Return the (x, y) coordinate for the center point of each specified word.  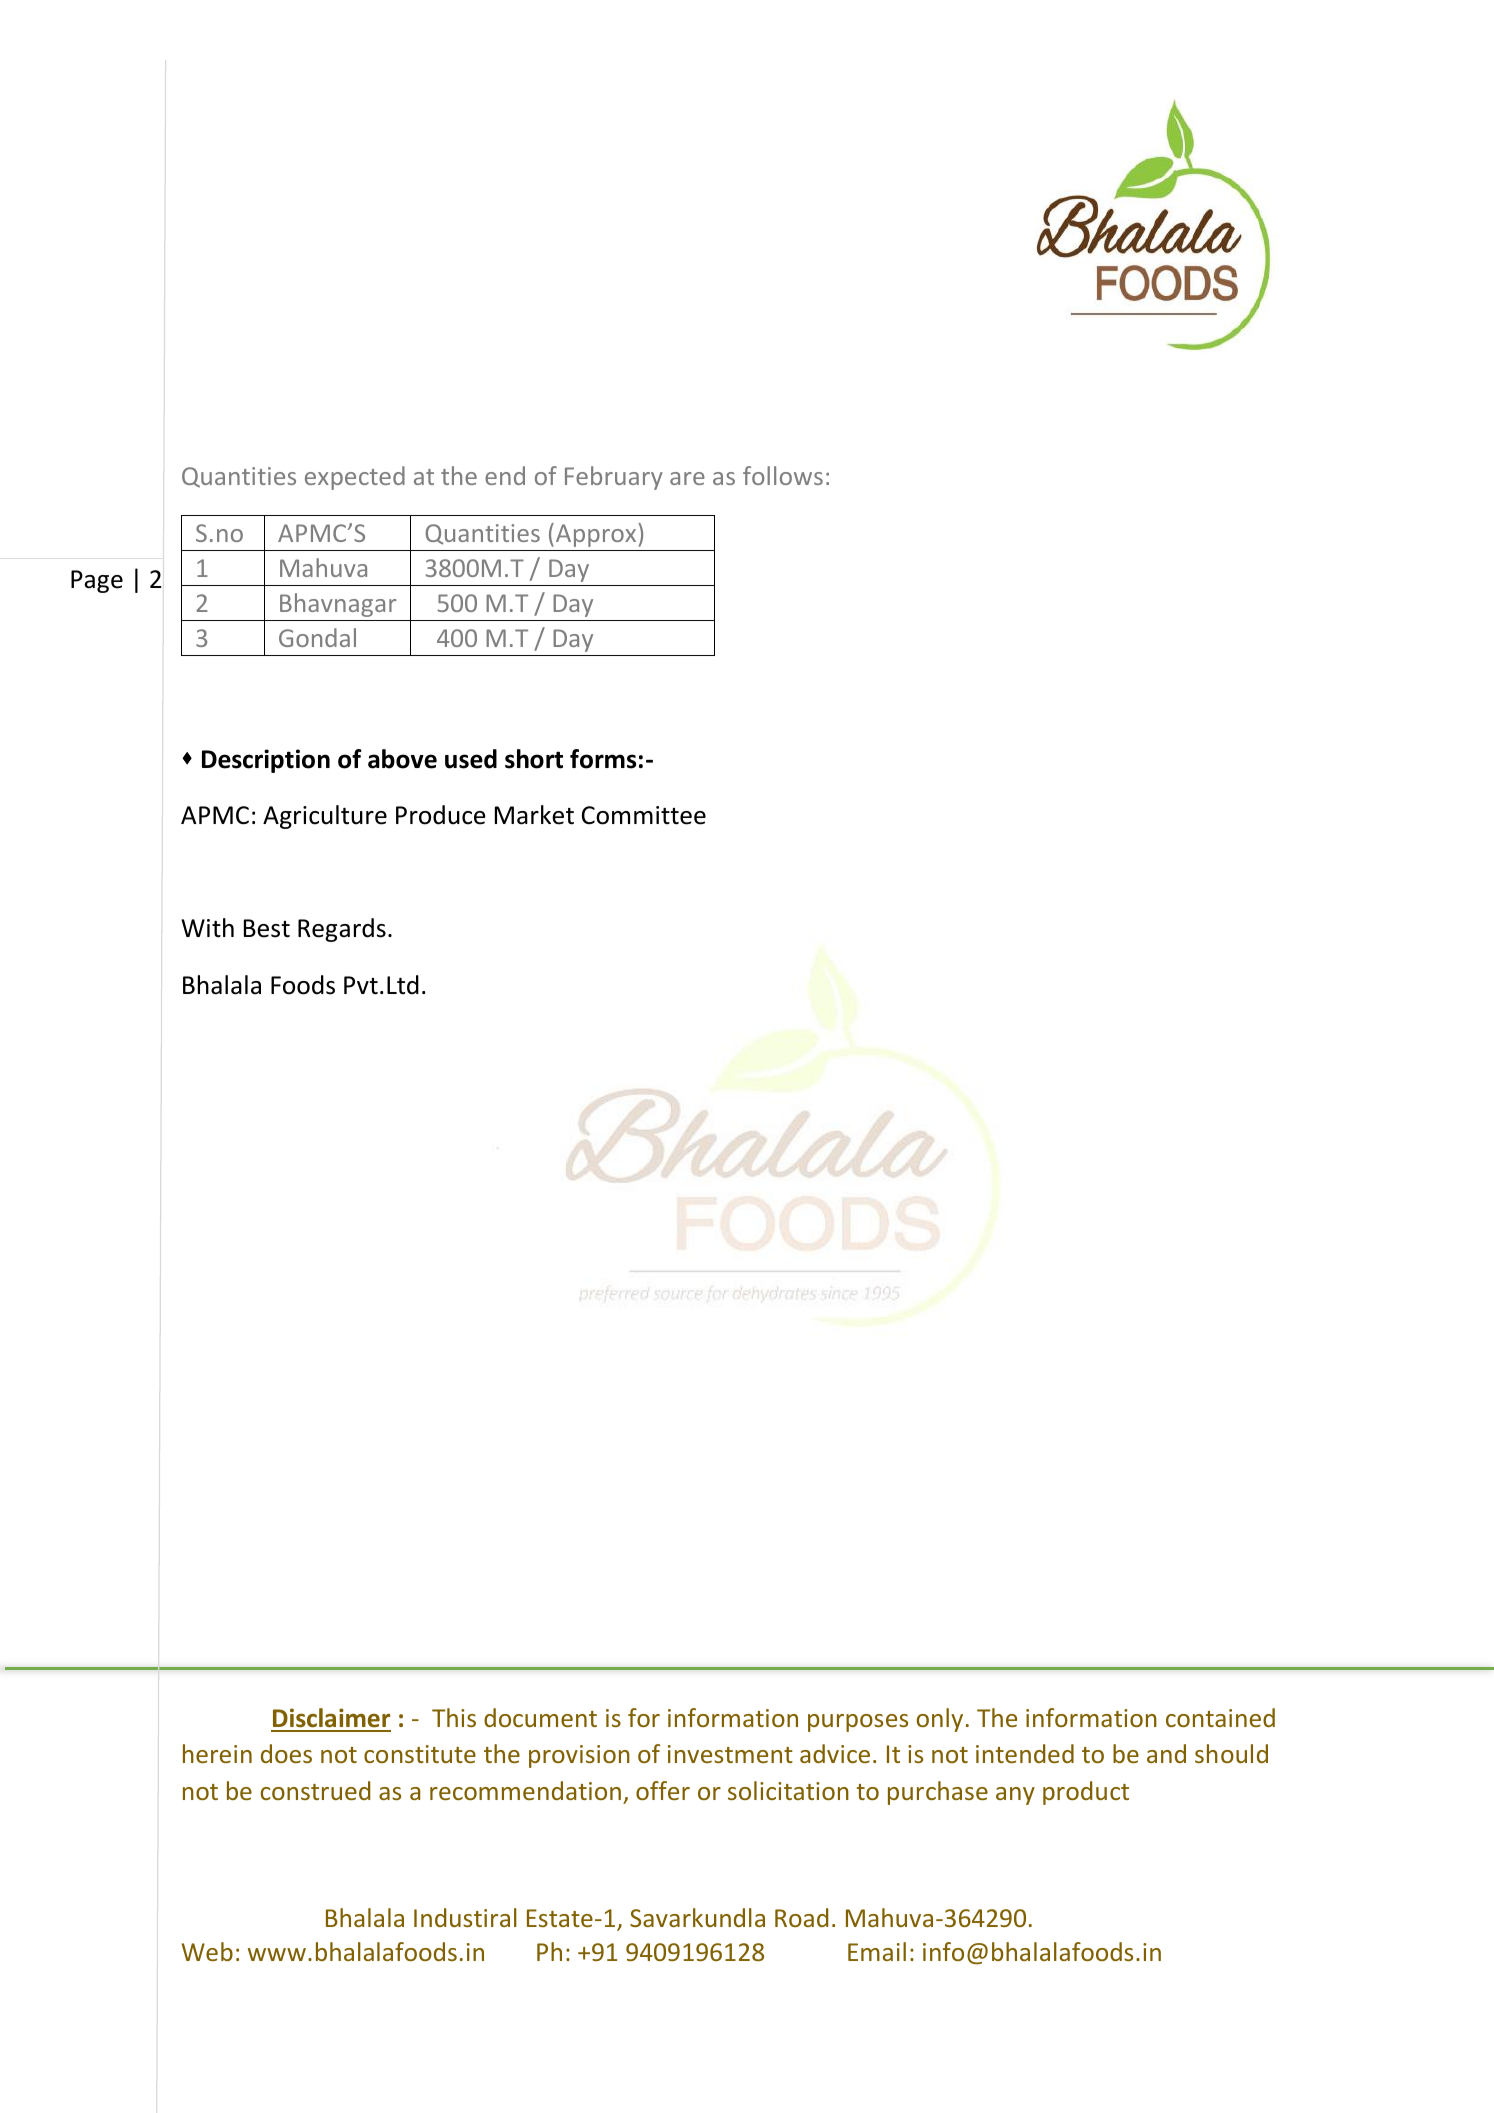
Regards (342, 930)
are (687, 478)
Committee (644, 815)
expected (355, 478)
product (1086, 1793)
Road (801, 1917)
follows (783, 475)
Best (267, 928)
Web (207, 1951)
